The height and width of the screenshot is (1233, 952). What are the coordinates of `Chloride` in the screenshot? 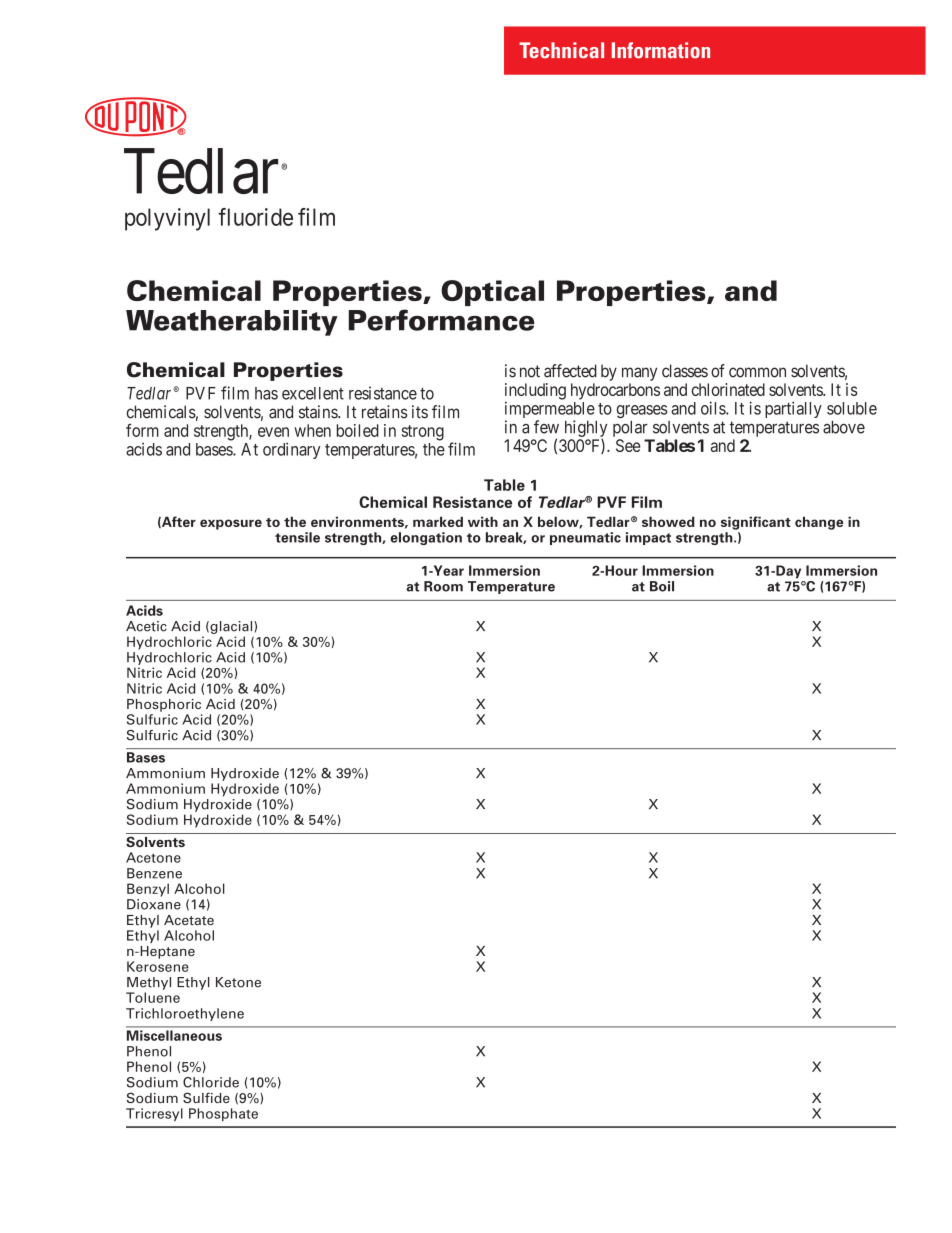 It's located at (211, 1082).
